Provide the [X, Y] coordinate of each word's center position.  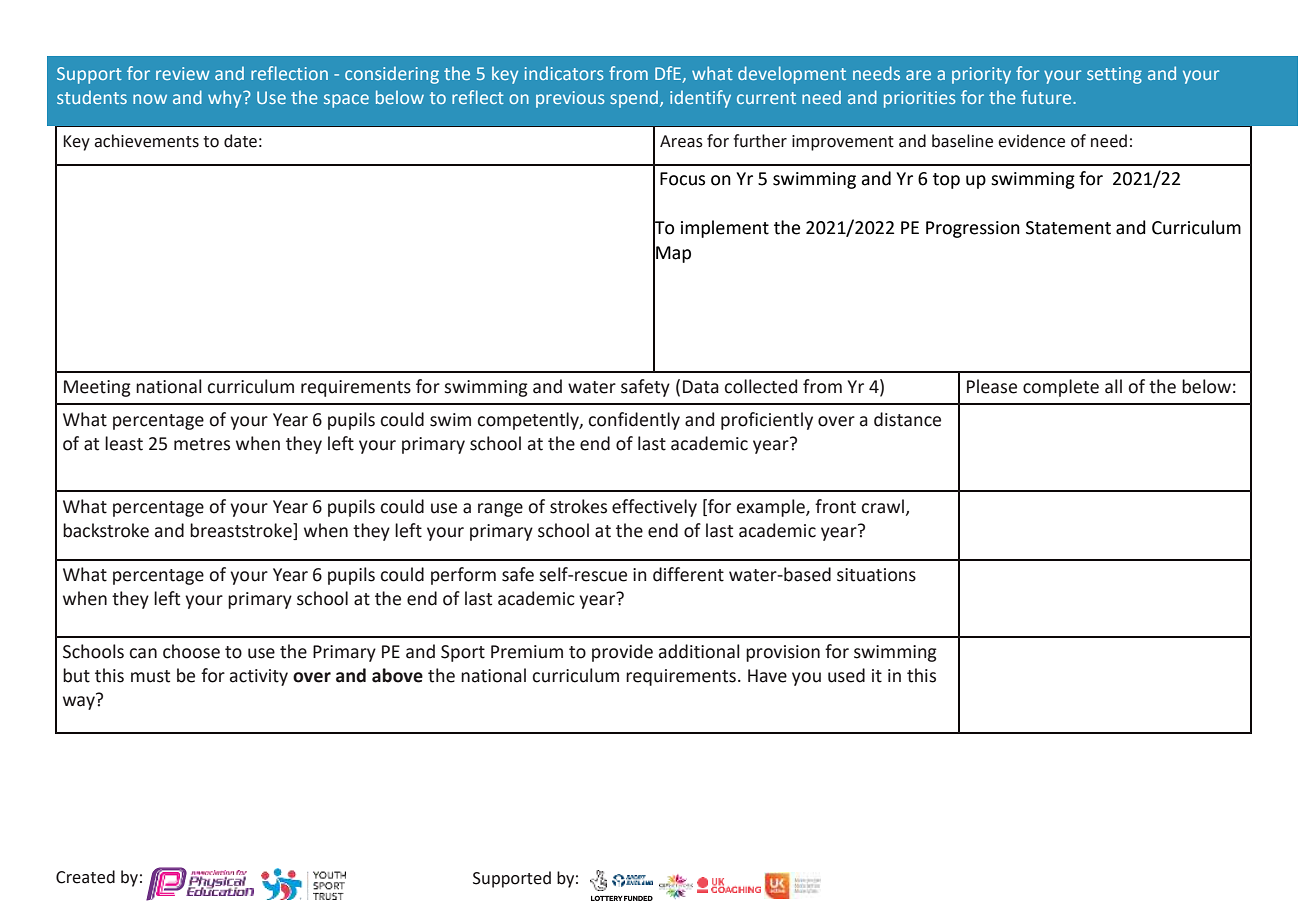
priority [981, 75]
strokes [578, 506]
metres [202, 444]
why [226, 99]
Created [85, 877]
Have [767, 676]
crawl [883, 506]
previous [570, 99]
